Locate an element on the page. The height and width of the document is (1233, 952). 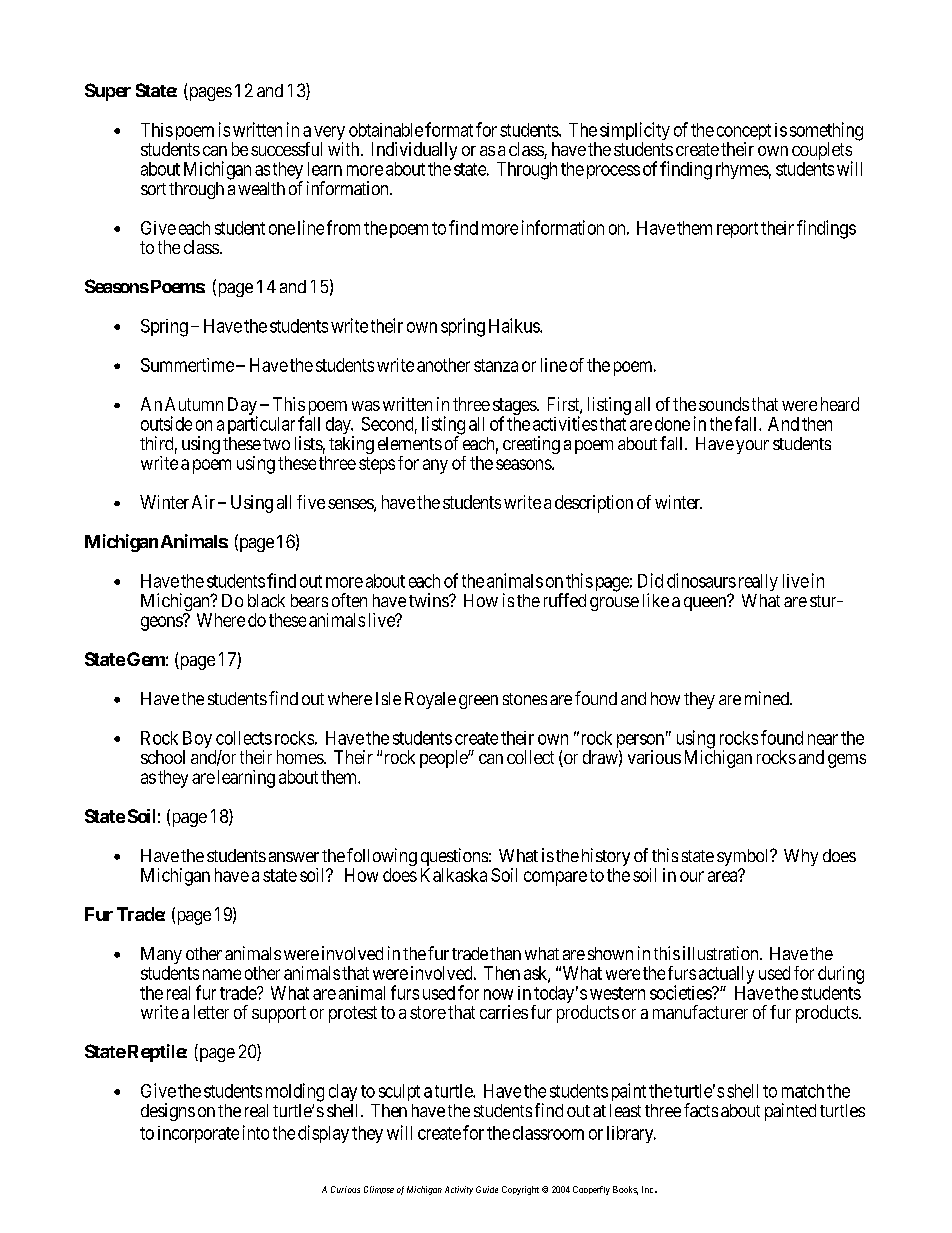
successful is located at coordinates (286, 149).
